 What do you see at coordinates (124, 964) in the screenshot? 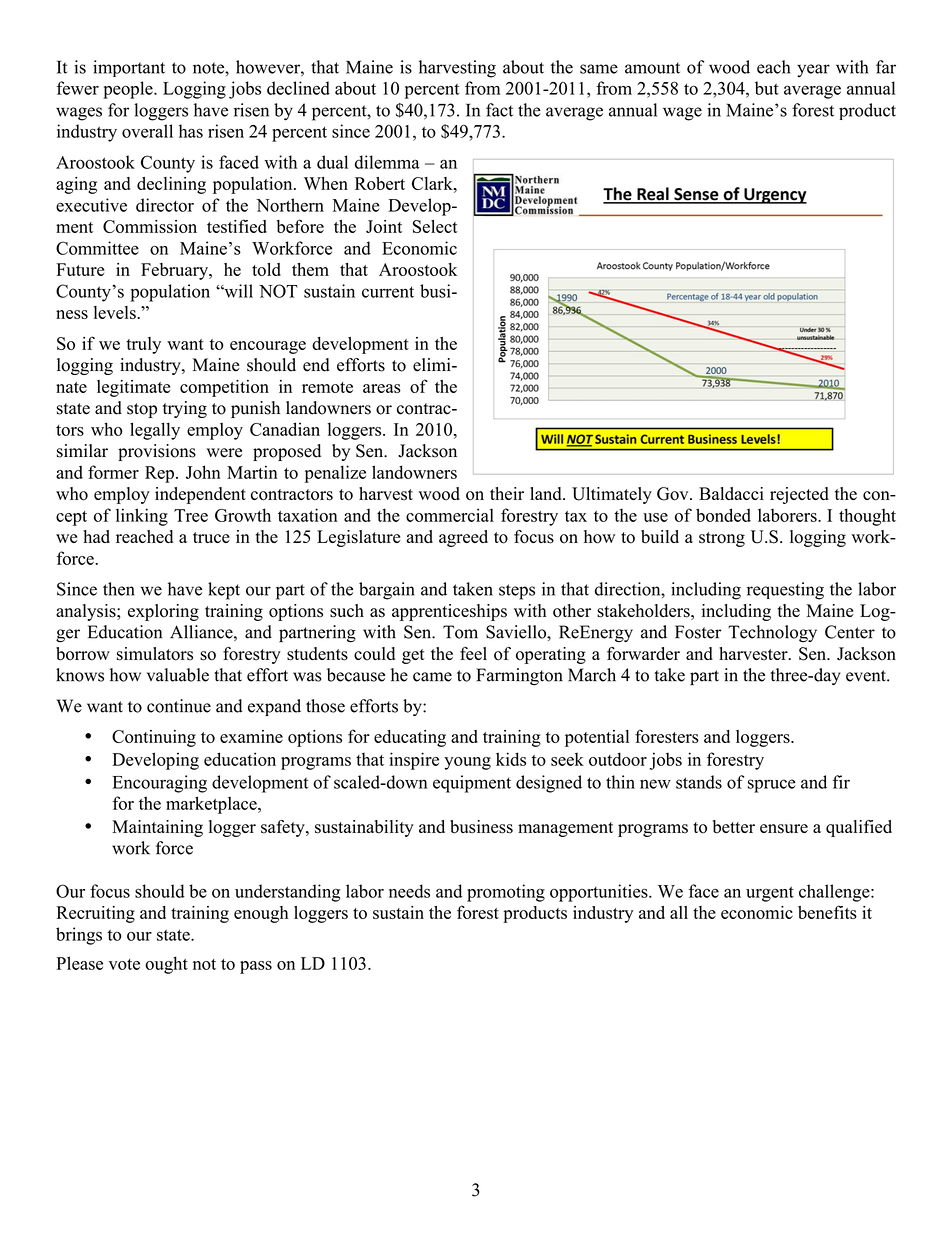
I see `vote` at bounding box center [124, 964].
